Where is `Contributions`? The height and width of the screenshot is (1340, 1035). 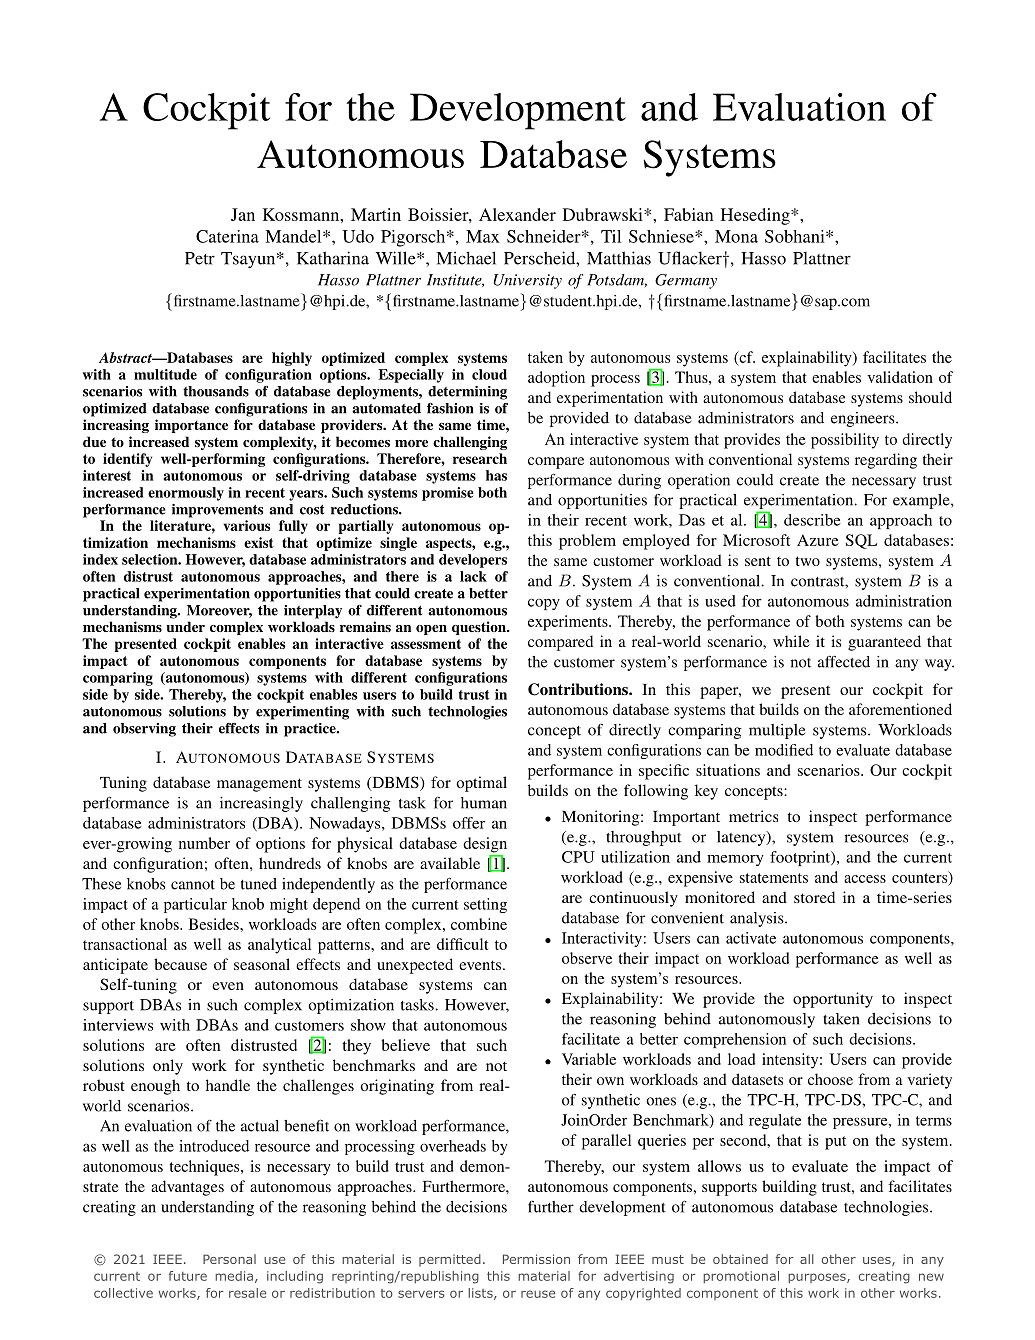 Contributions is located at coordinates (579, 689).
